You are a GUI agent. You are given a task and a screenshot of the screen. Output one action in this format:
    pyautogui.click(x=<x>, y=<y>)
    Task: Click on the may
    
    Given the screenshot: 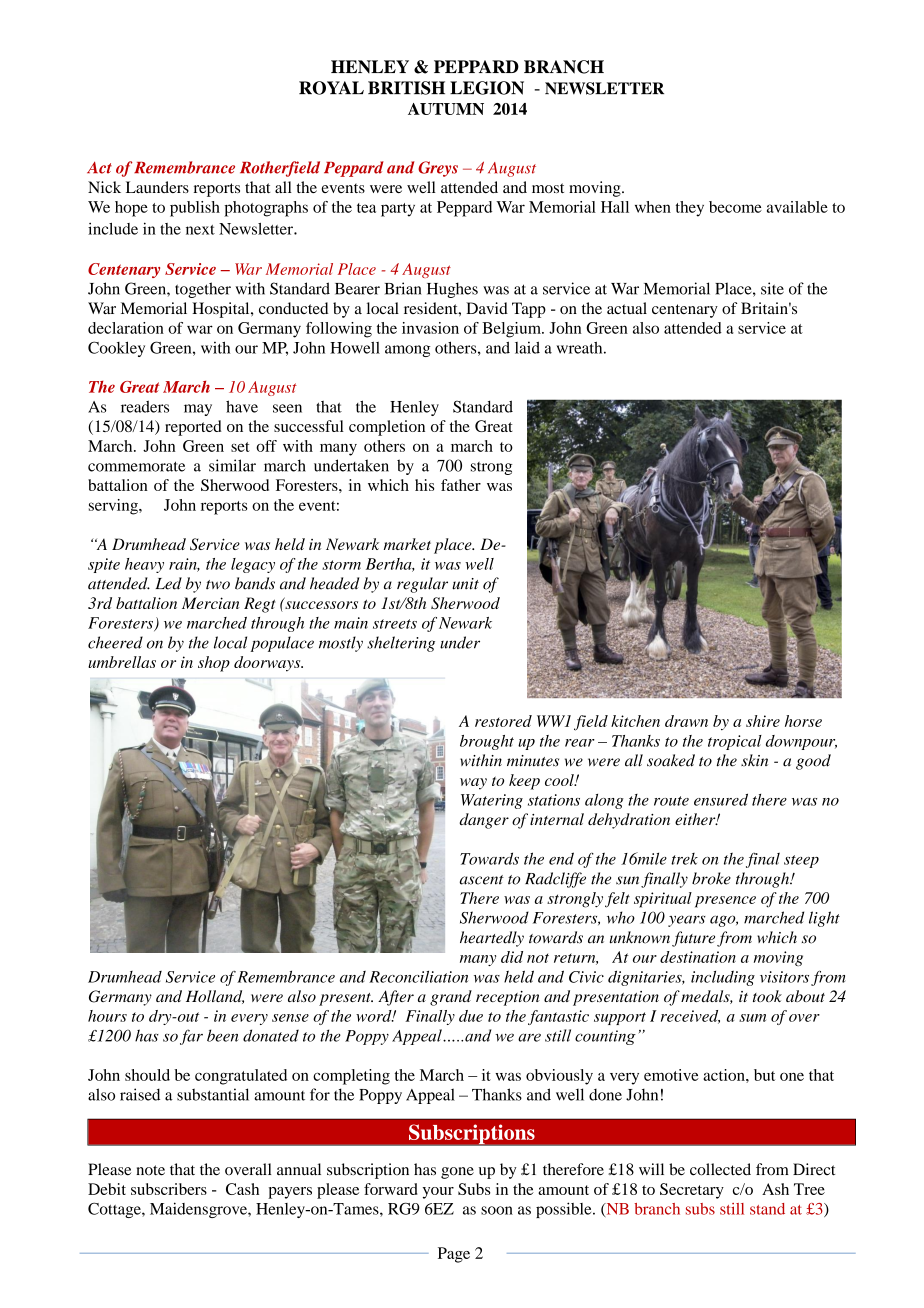 What is the action you would take?
    pyautogui.click(x=198, y=410)
